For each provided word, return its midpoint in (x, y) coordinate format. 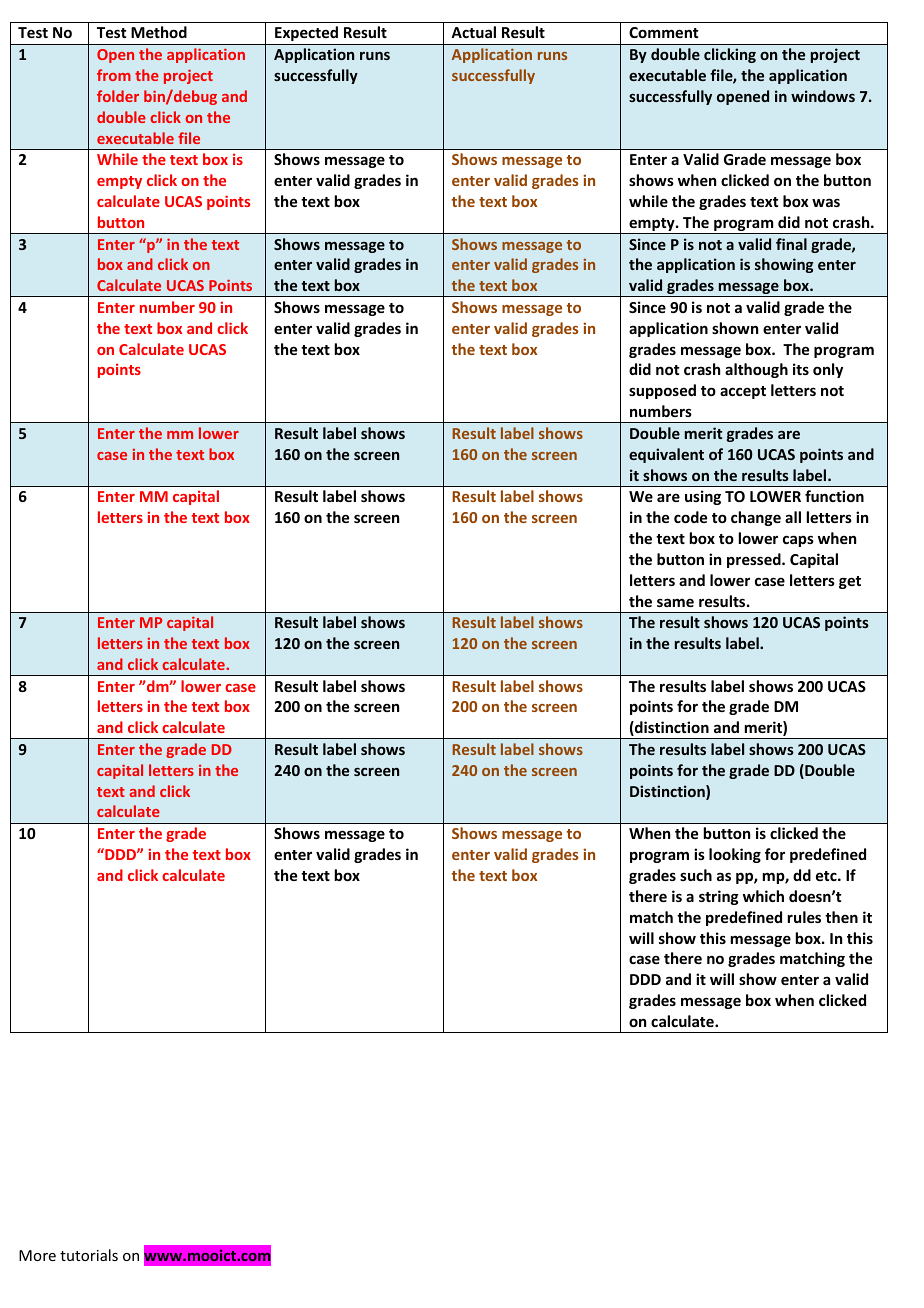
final (791, 244)
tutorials (89, 1255)
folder (118, 96)
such (696, 875)
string (719, 897)
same (675, 602)
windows (823, 96)
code (690, 517)
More (37, 1255)
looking (735, 855)
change (756, 518)
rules (804, 917)
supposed (662, 391)
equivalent (666, 455)
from (114, 75)
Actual (473, 32)
